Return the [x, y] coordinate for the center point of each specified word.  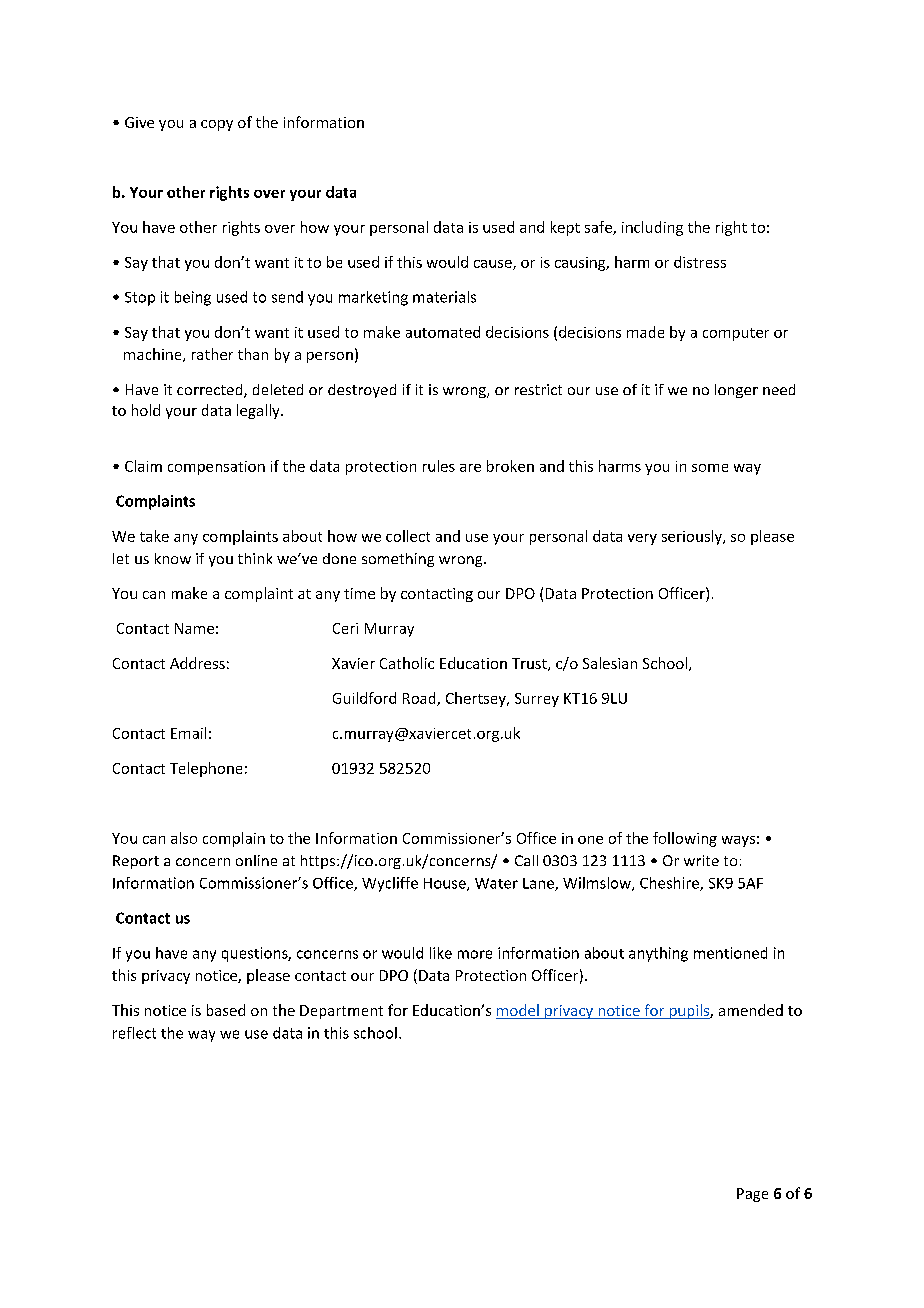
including [652, 228]
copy [217, 125]
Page [752, 1195]
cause [494, 265]
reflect [134, 1033]
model [518, 1011]
